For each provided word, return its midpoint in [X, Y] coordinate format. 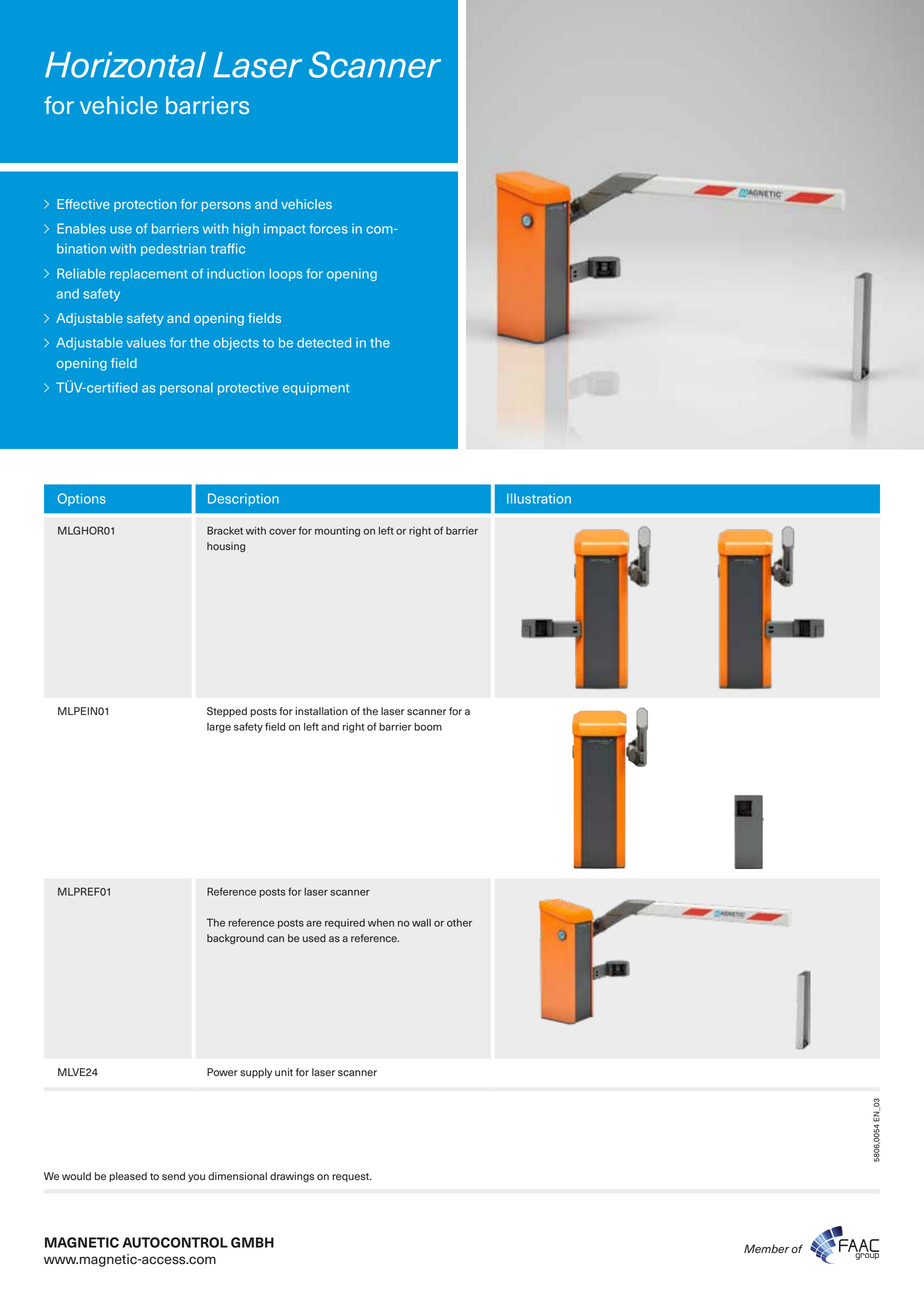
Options [82, 499]
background [235, 939]
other [459, 923]
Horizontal [125, 65]
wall [421, 922]
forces [328, 228]
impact [284, 229]
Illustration [539, 498]
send [173, 1176]
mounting [337, 532]
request [351, 1177]
